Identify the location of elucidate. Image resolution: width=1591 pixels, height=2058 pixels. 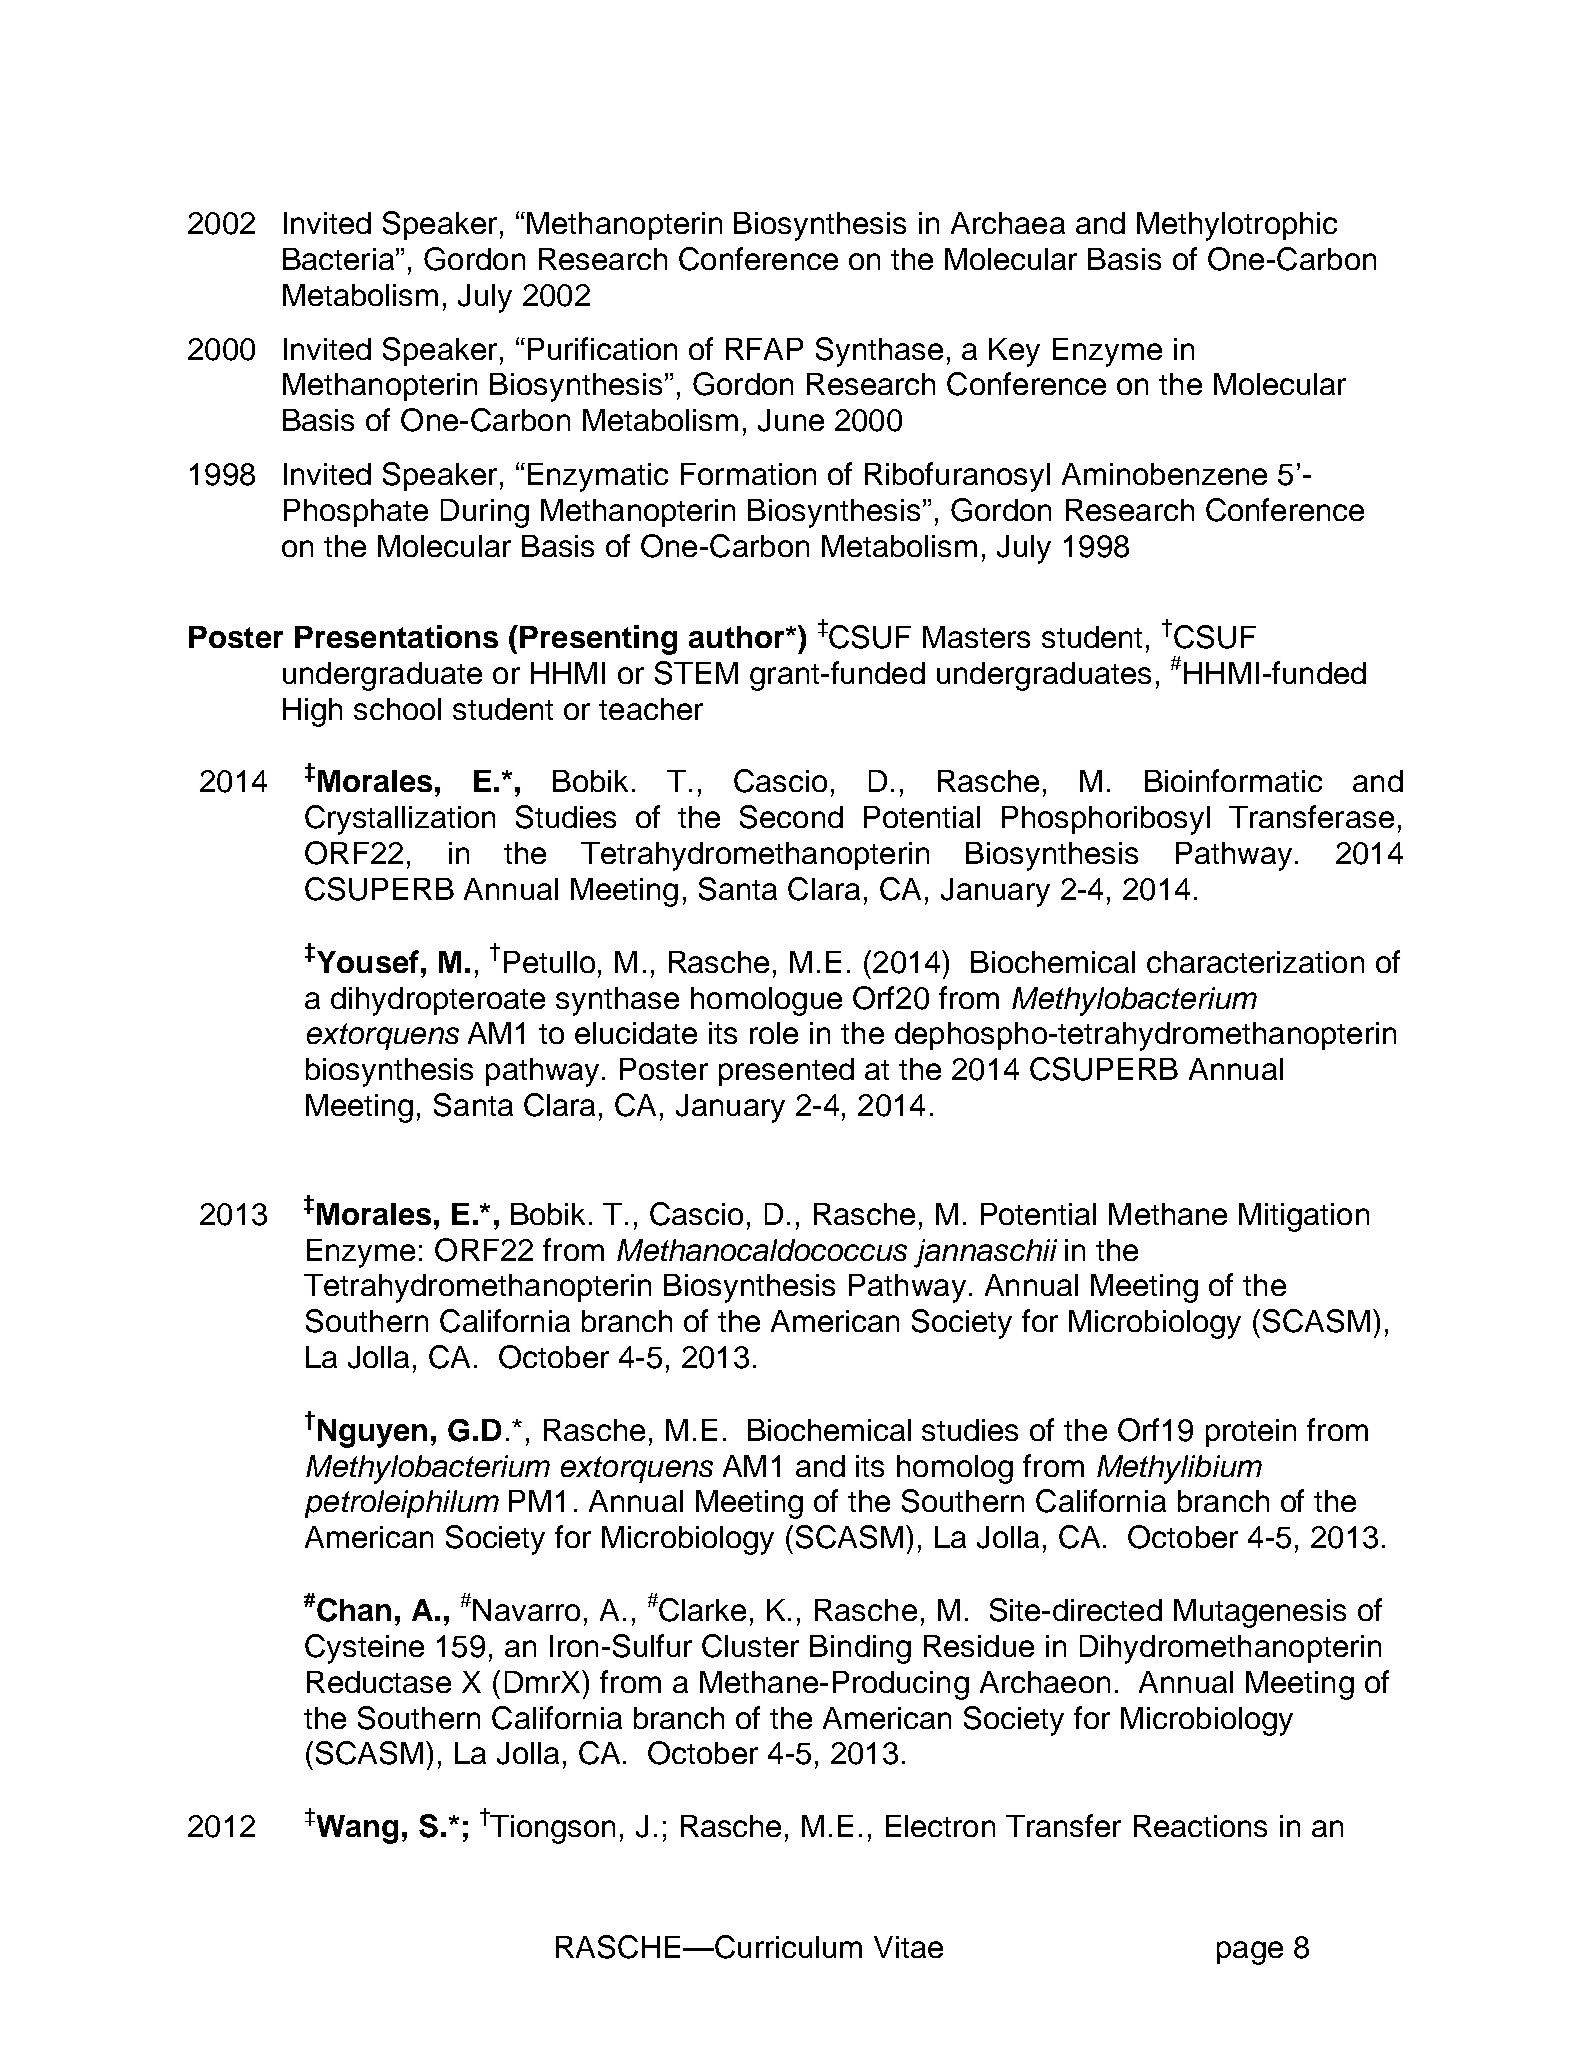
(636, 1033).
